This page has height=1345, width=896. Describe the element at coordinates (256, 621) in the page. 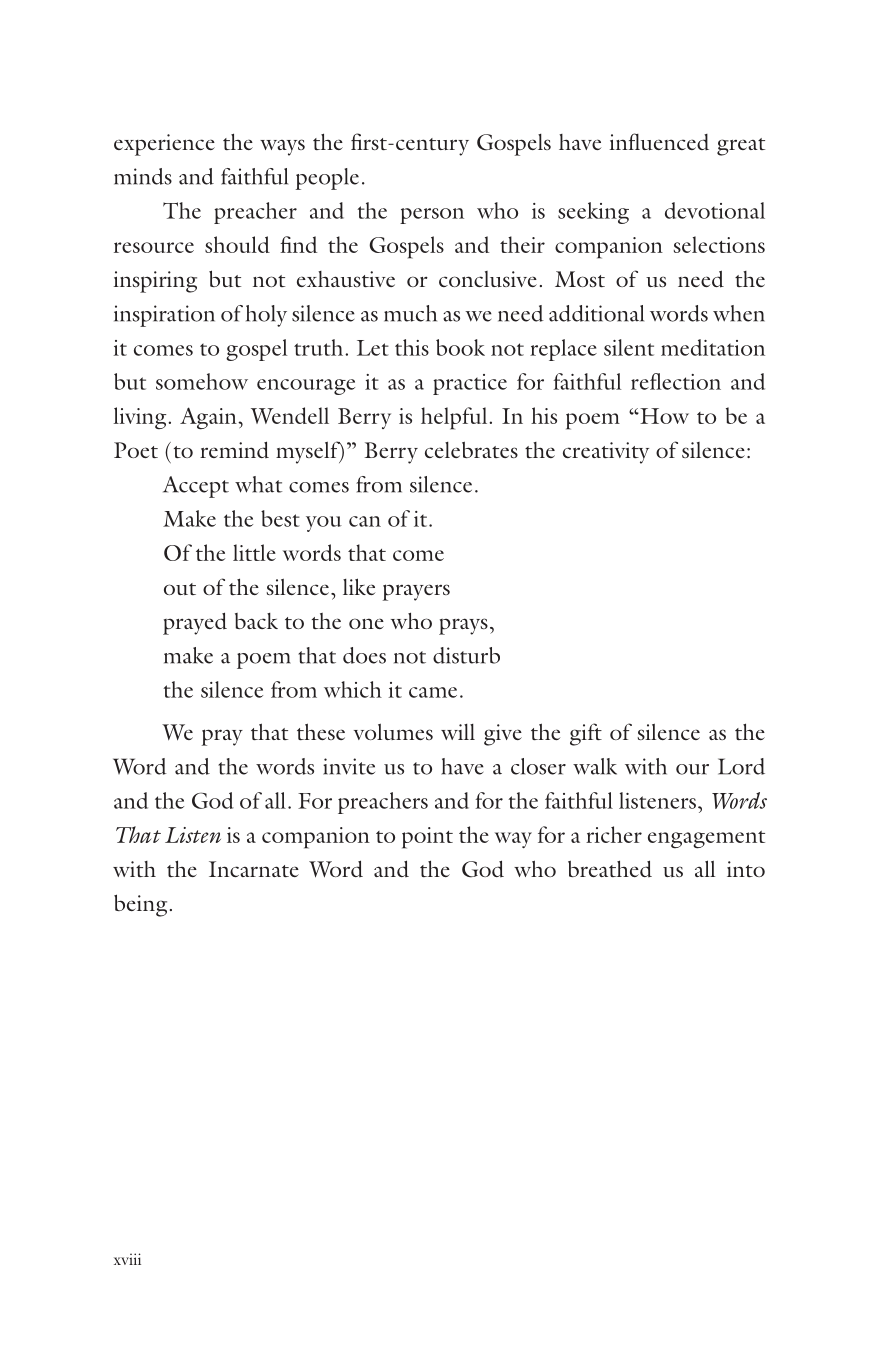

I see `back` at that location.
